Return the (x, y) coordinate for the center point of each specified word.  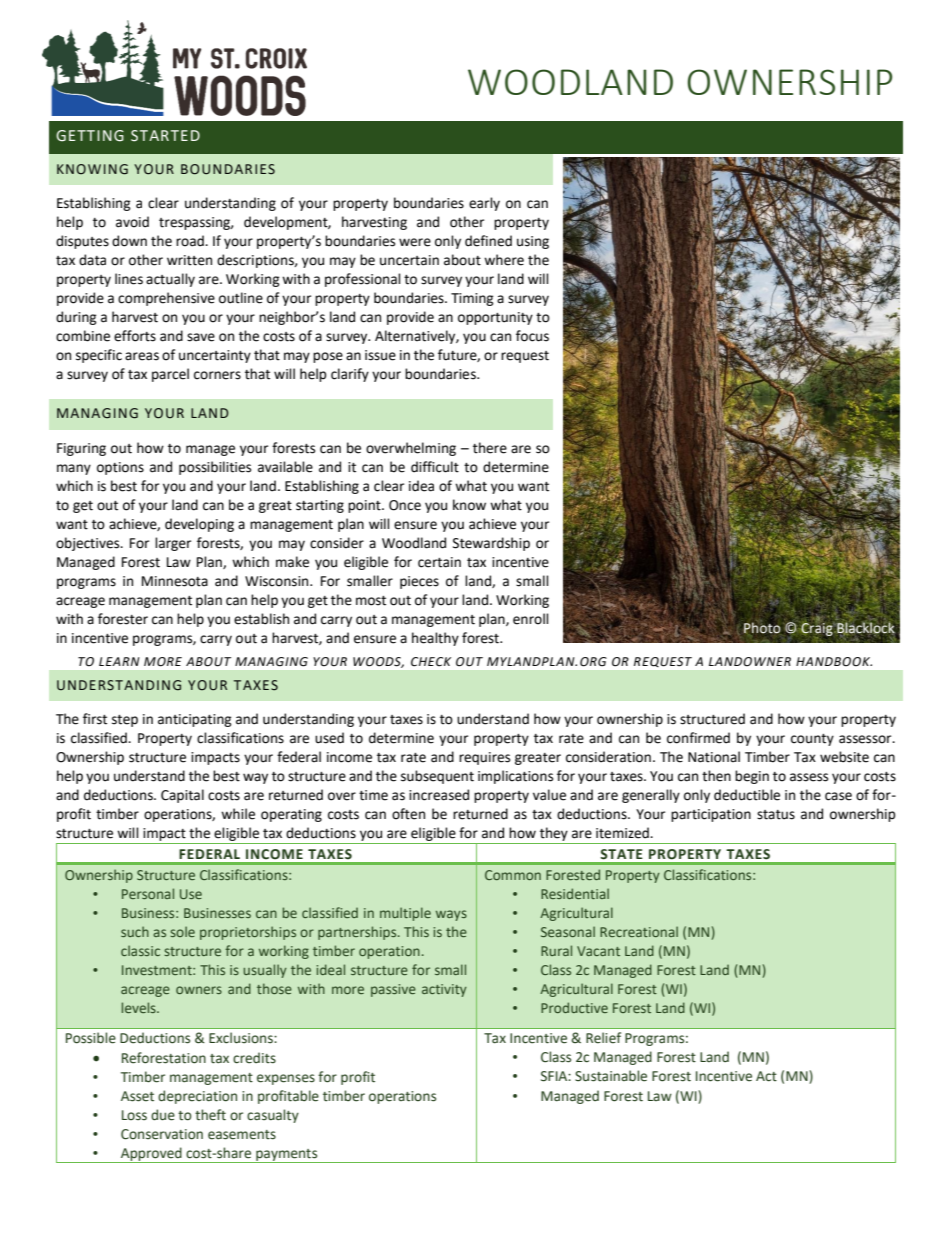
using (533, 242)
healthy (435, 639)
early (484, 204)
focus (532, 336)
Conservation (162, 1134)
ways (451, 915)
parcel (170, 375)
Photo (762, 628)
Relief (603, 1038)
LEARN (119, 661)
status (776, 815)
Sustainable (611, 1076)
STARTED (165, 136)
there (490, 448)
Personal (148, 893)
